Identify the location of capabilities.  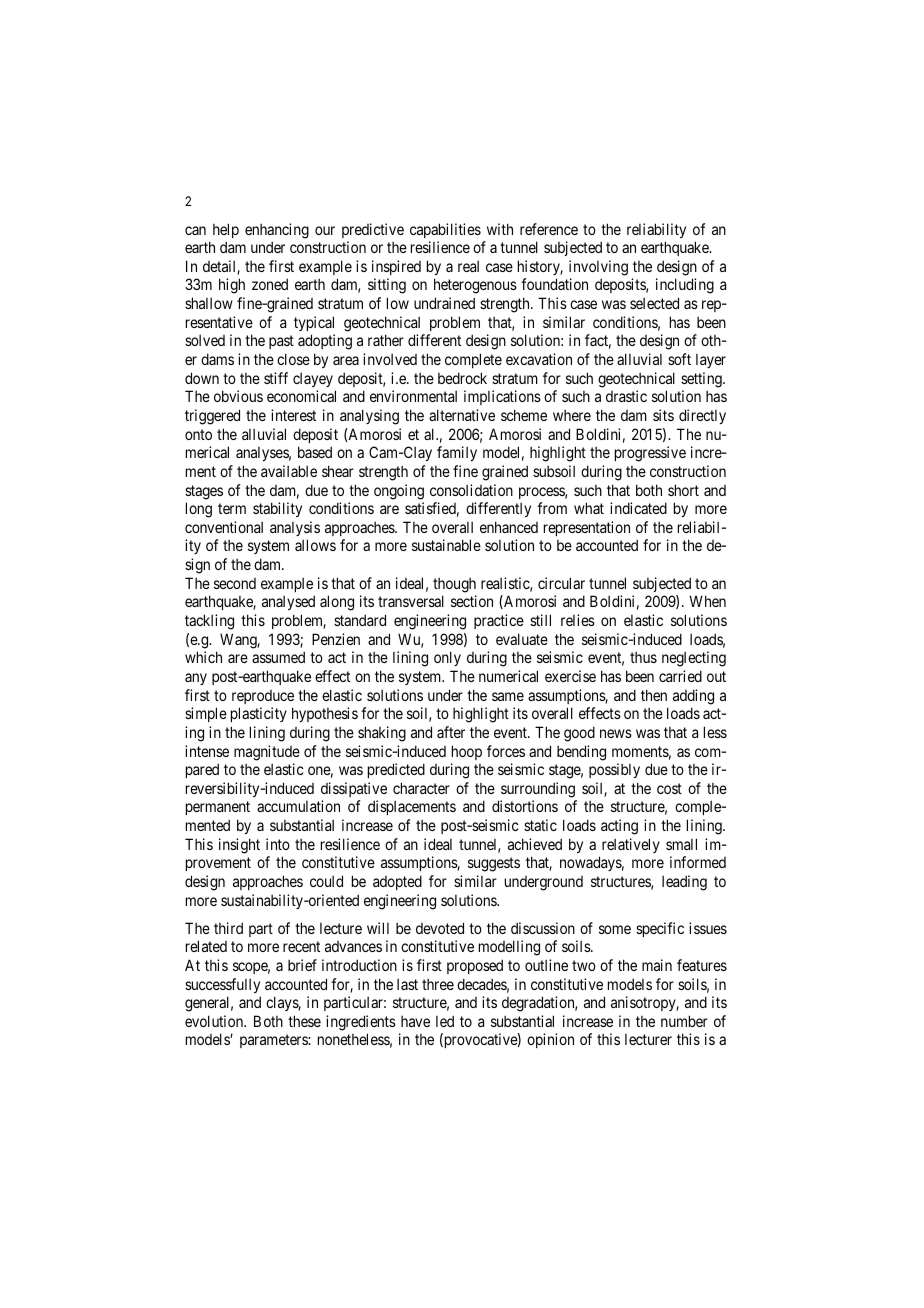
(445, 230).
